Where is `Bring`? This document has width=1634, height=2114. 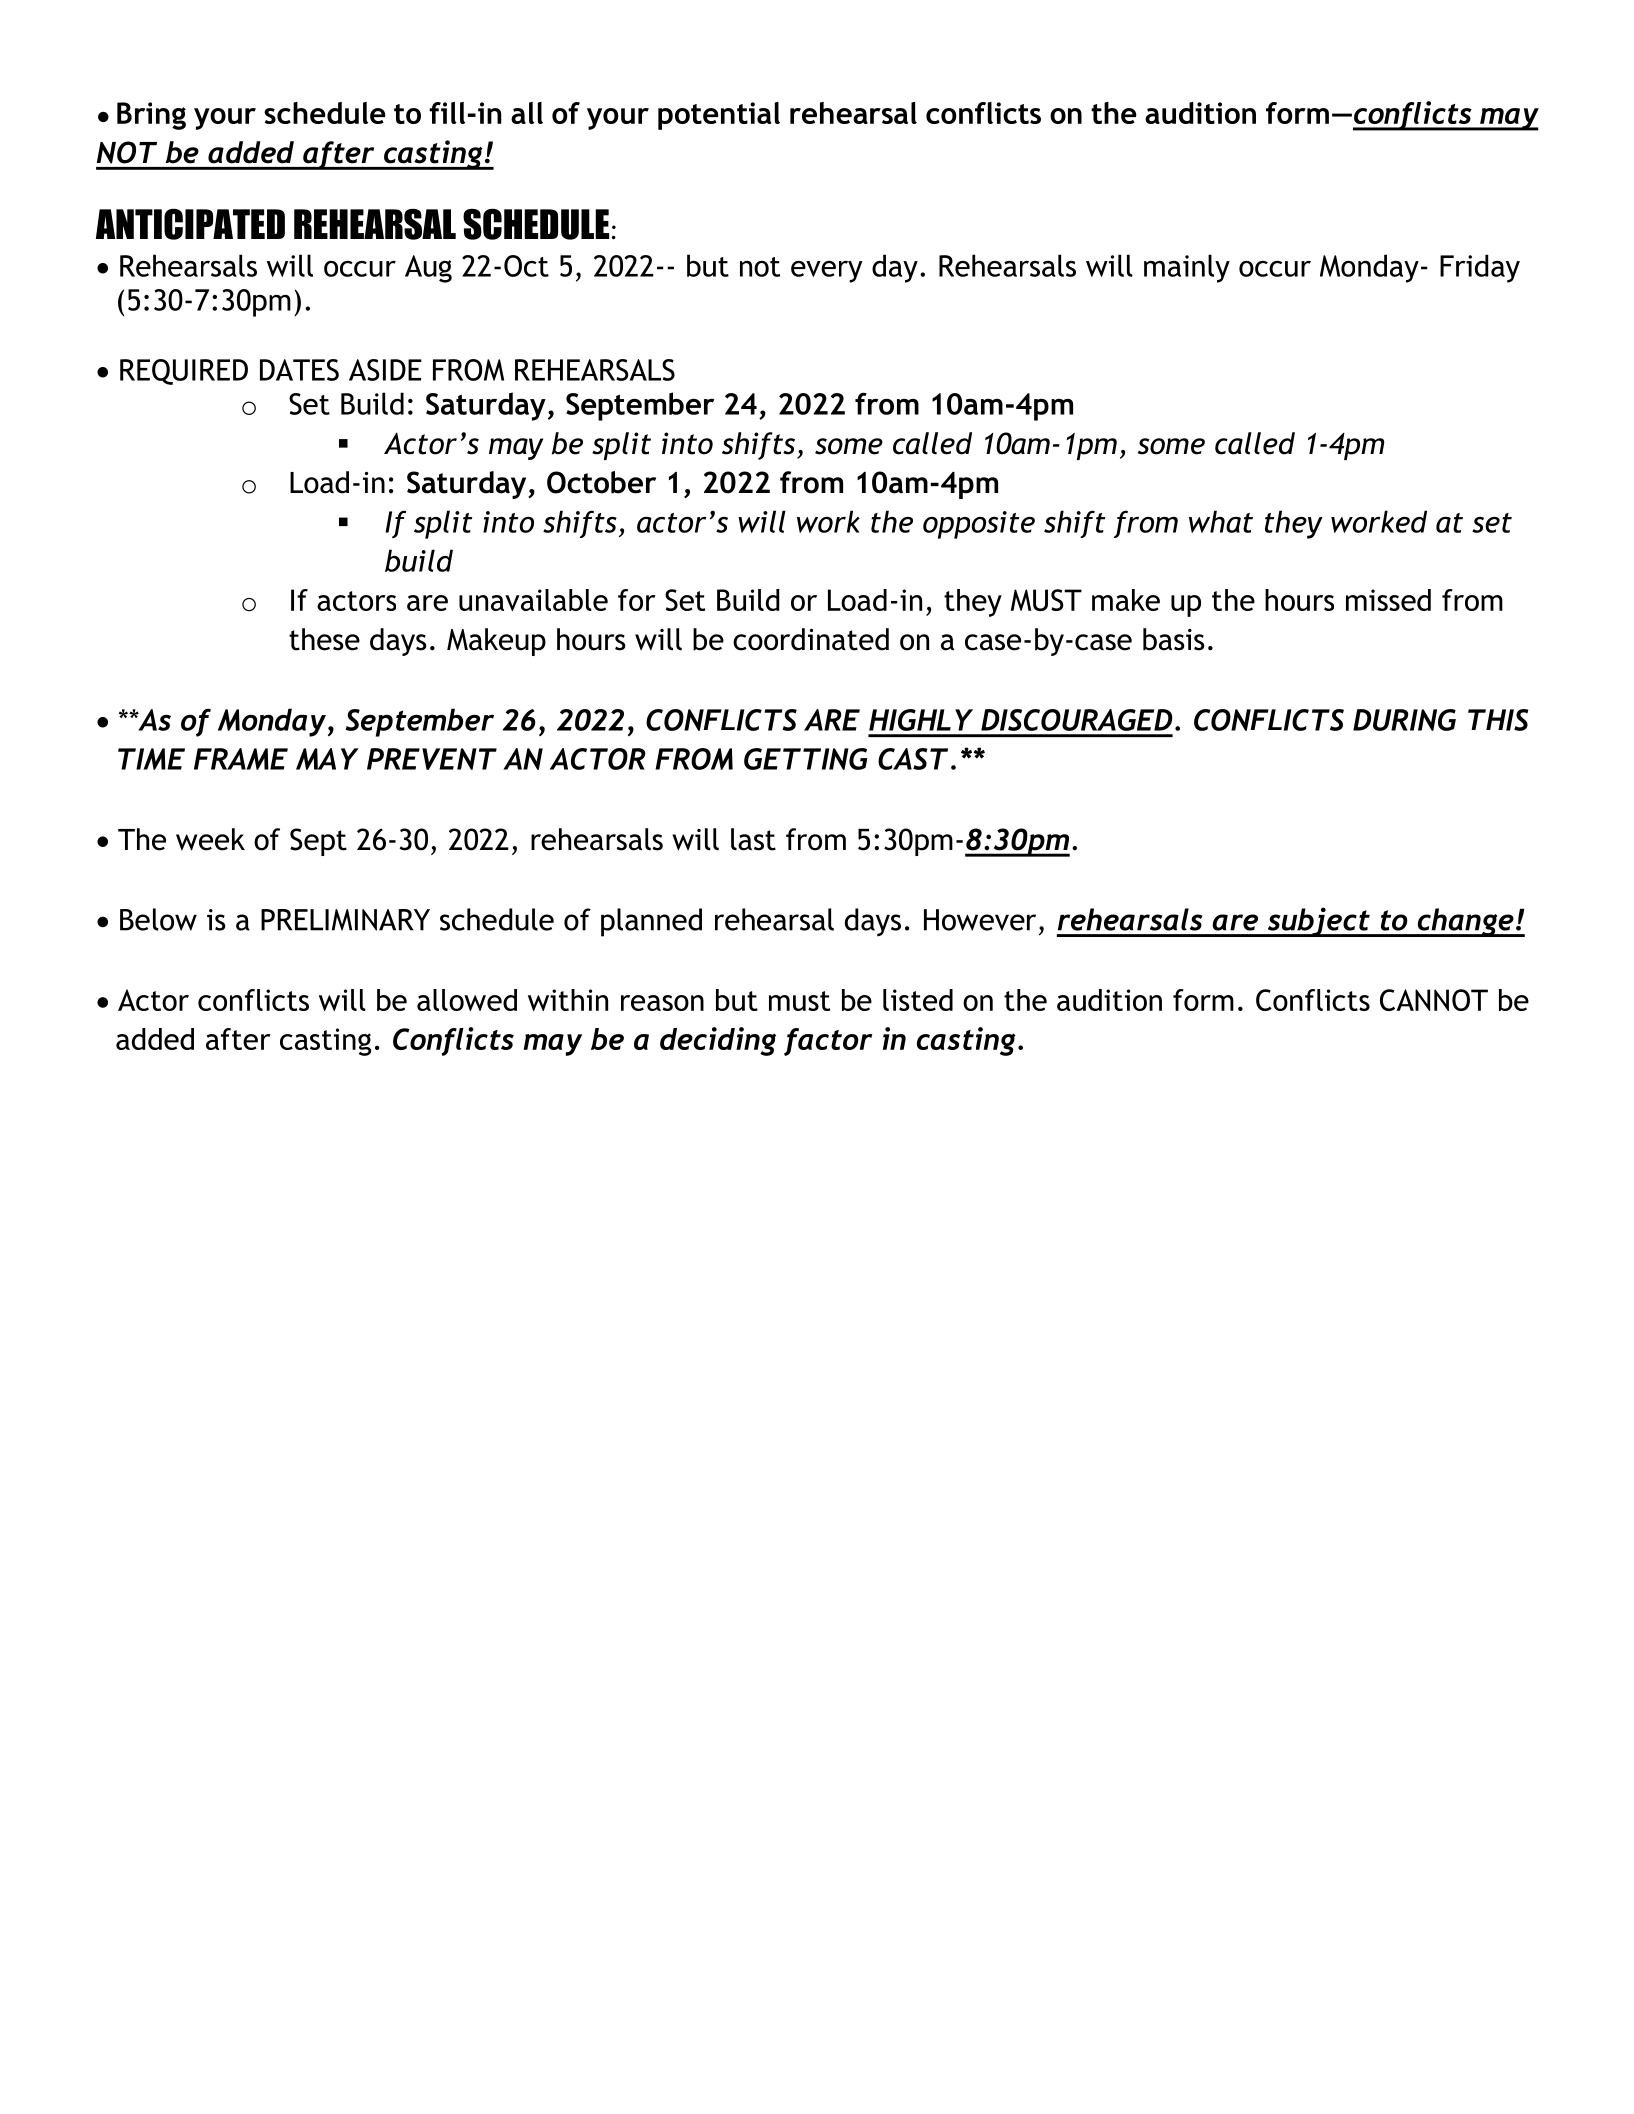
Bring is located at coordinates (151, 116).
